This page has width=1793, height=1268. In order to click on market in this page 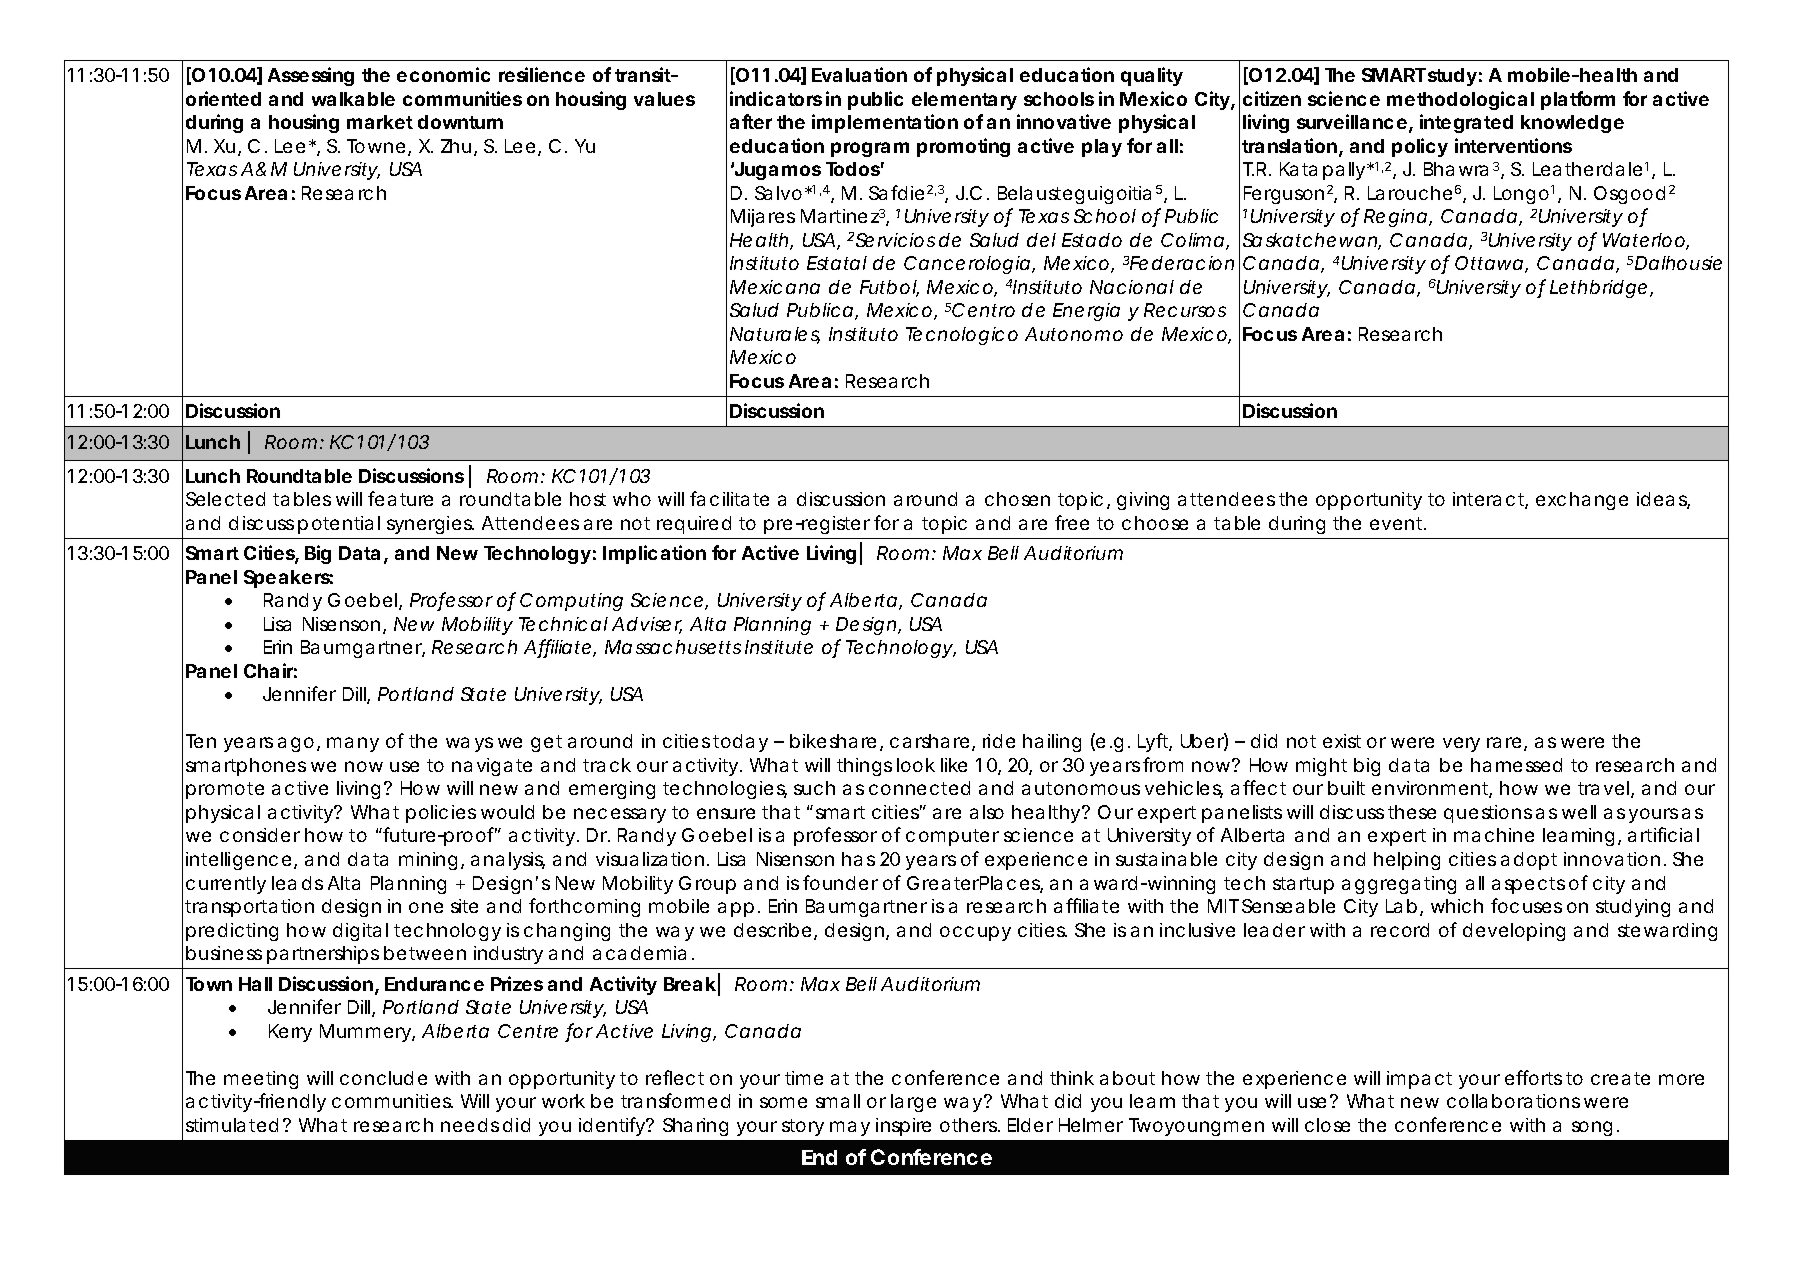, I will do `click(380, 122)`.
